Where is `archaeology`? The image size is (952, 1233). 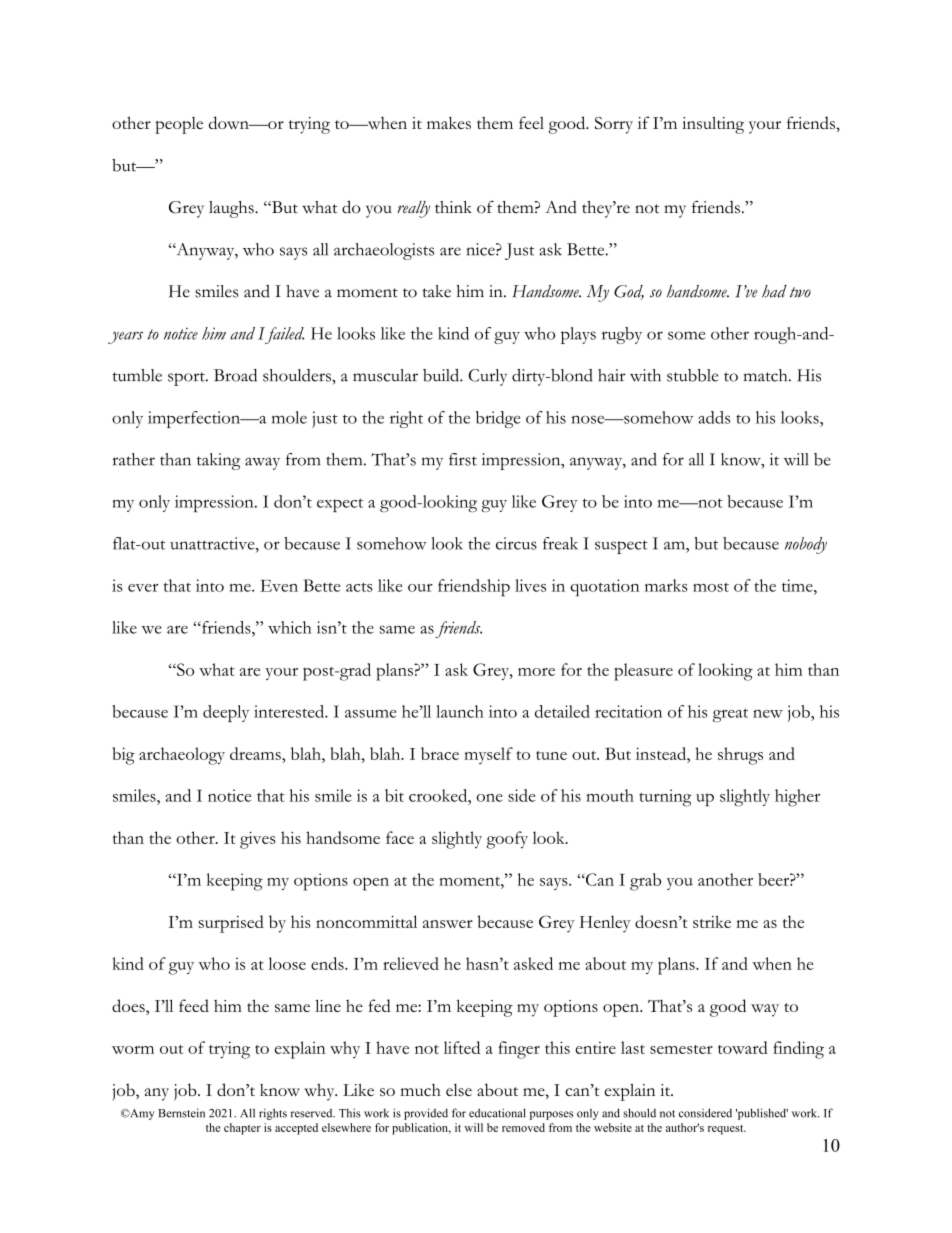 archaeology is located at coordinates (182, 756).
